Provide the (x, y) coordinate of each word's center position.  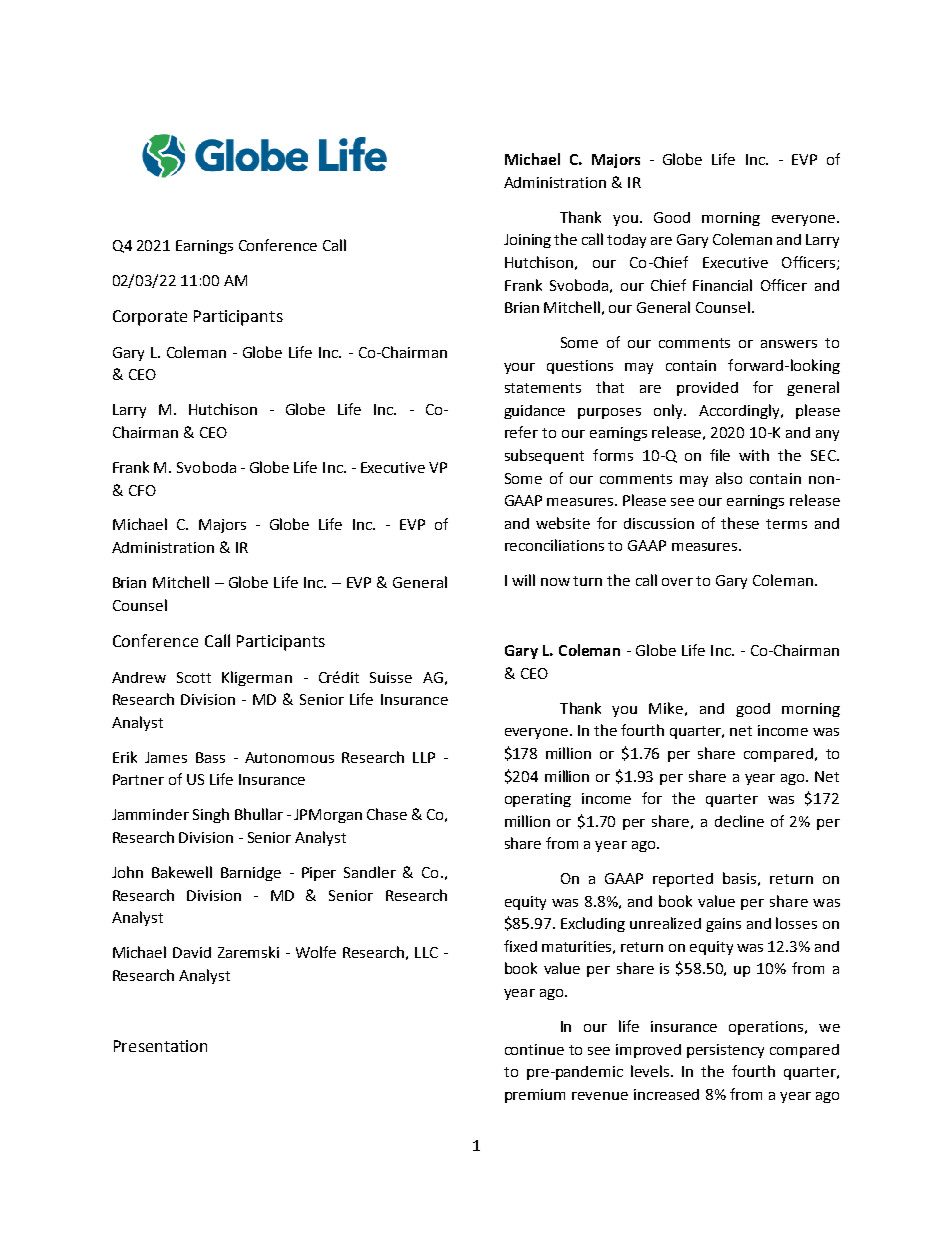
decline (739, 821)
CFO (142, 490)
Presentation (160, 1046)
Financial (722, 285)
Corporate (150, 318)
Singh (211, 815)
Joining (527, 241)
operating (538, 800)
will (523, 580)
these (740, 523)
